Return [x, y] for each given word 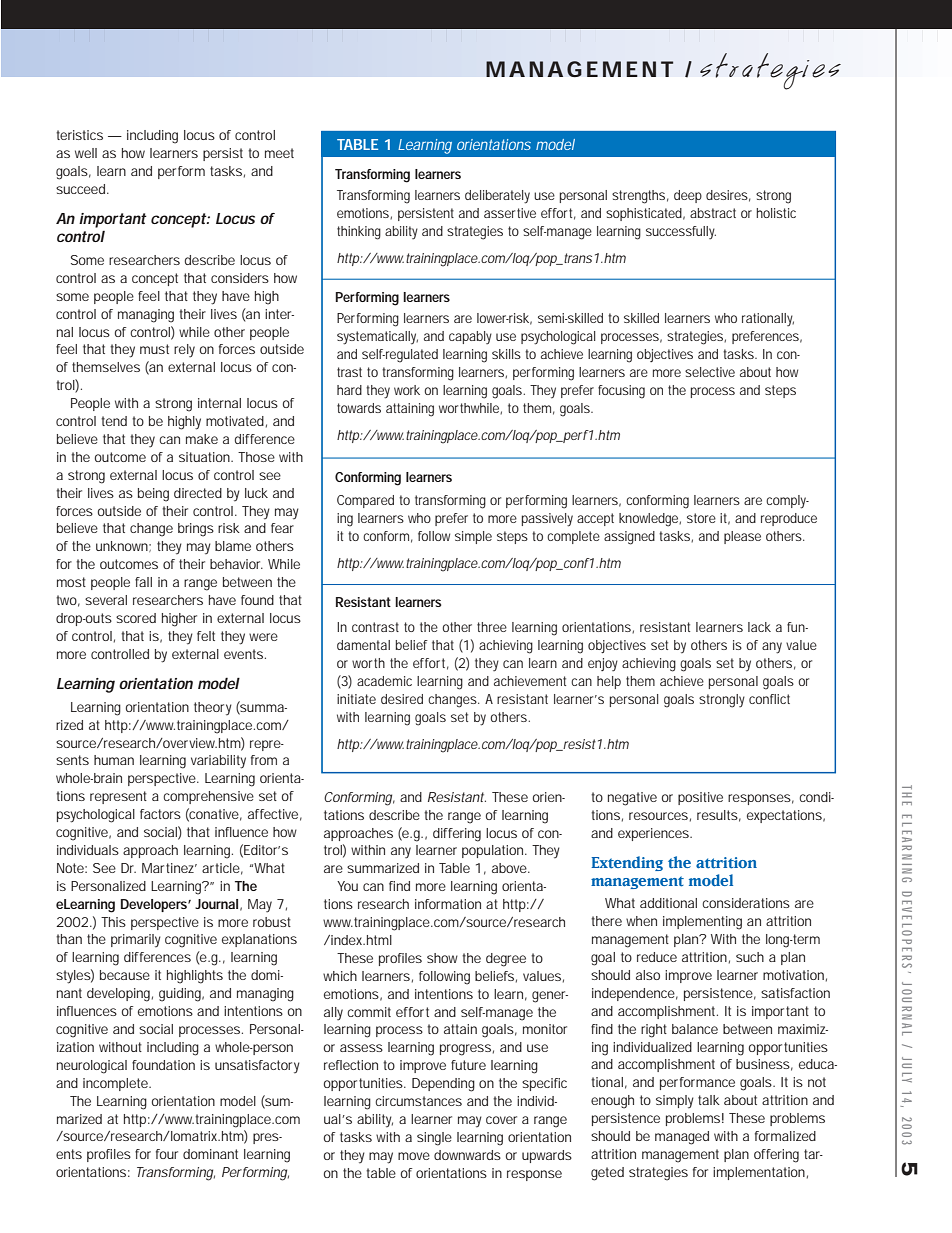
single [434, 1139]
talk [709, 1100]
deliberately [497, 197]
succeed [82, 189]
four [167, 1154]
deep [688, 196]
